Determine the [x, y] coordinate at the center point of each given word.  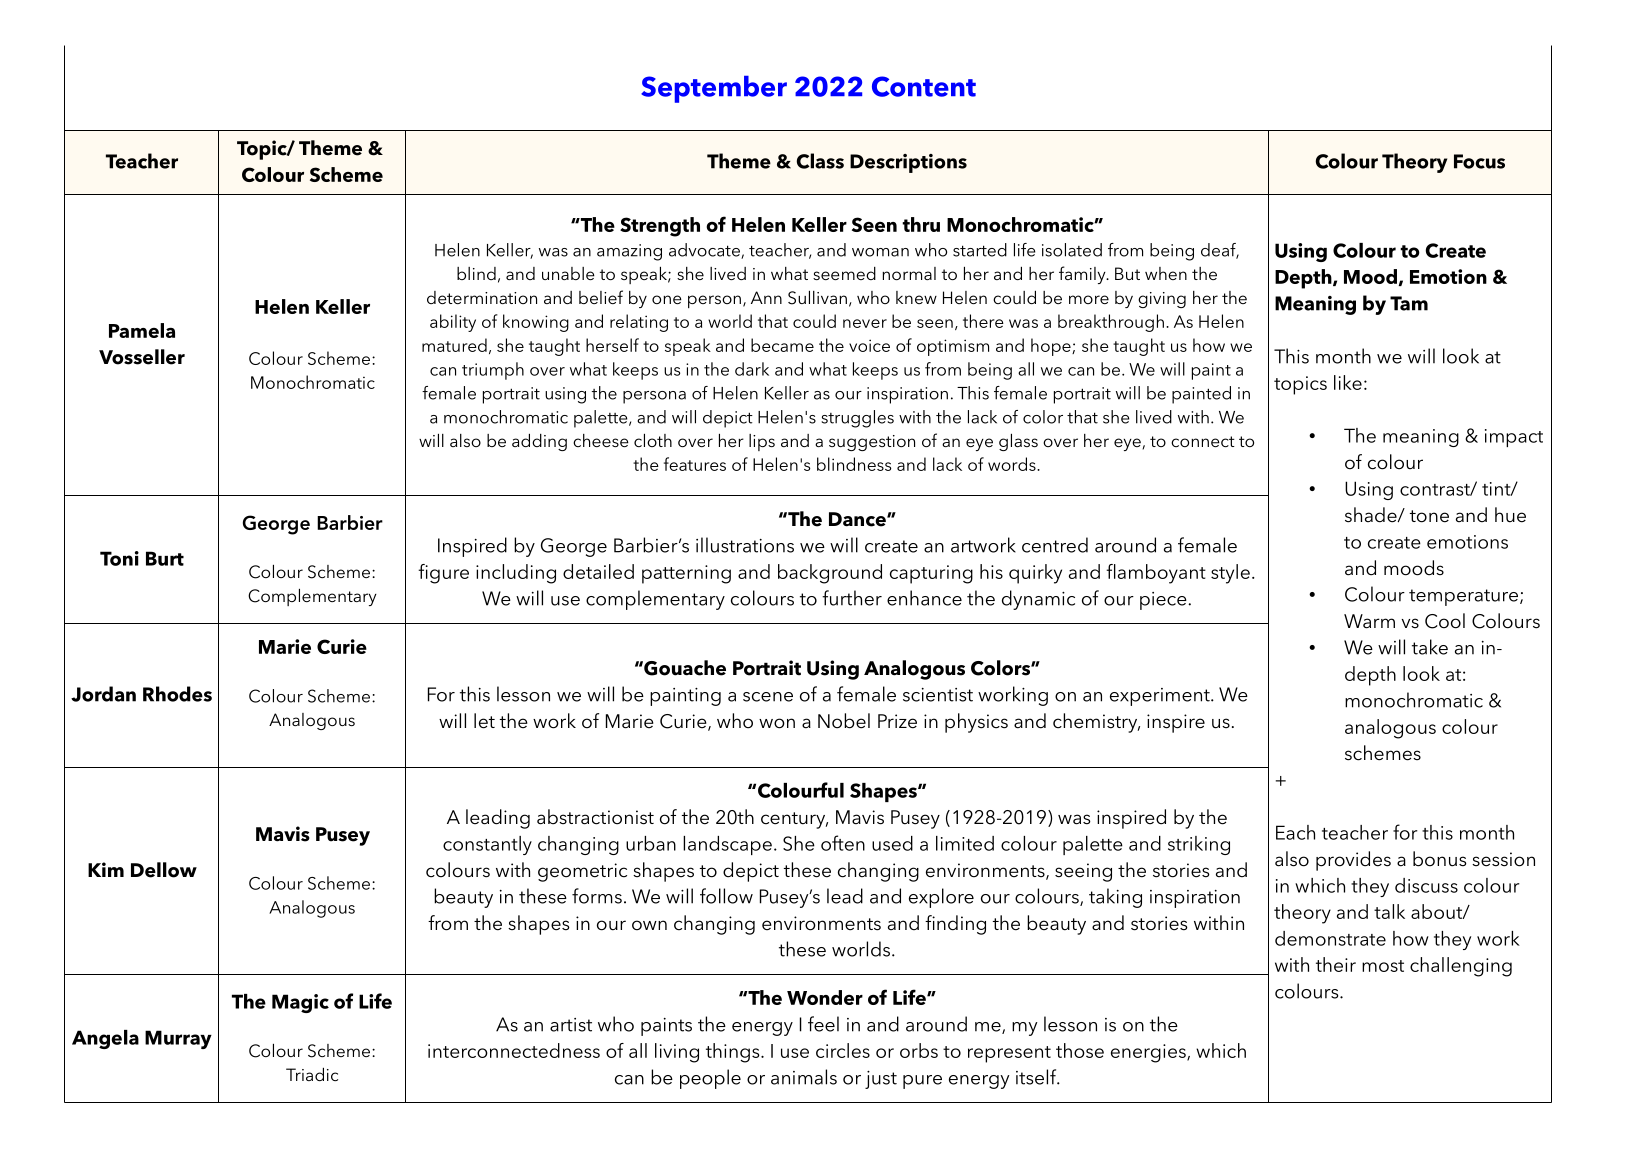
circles [843, 1050]
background [830, 574]
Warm [1369, 621]
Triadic [312, 1074]
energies [1149, 1053]
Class [820, 161]
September [714, 89]
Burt [165, 558]
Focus [1479, 161]
